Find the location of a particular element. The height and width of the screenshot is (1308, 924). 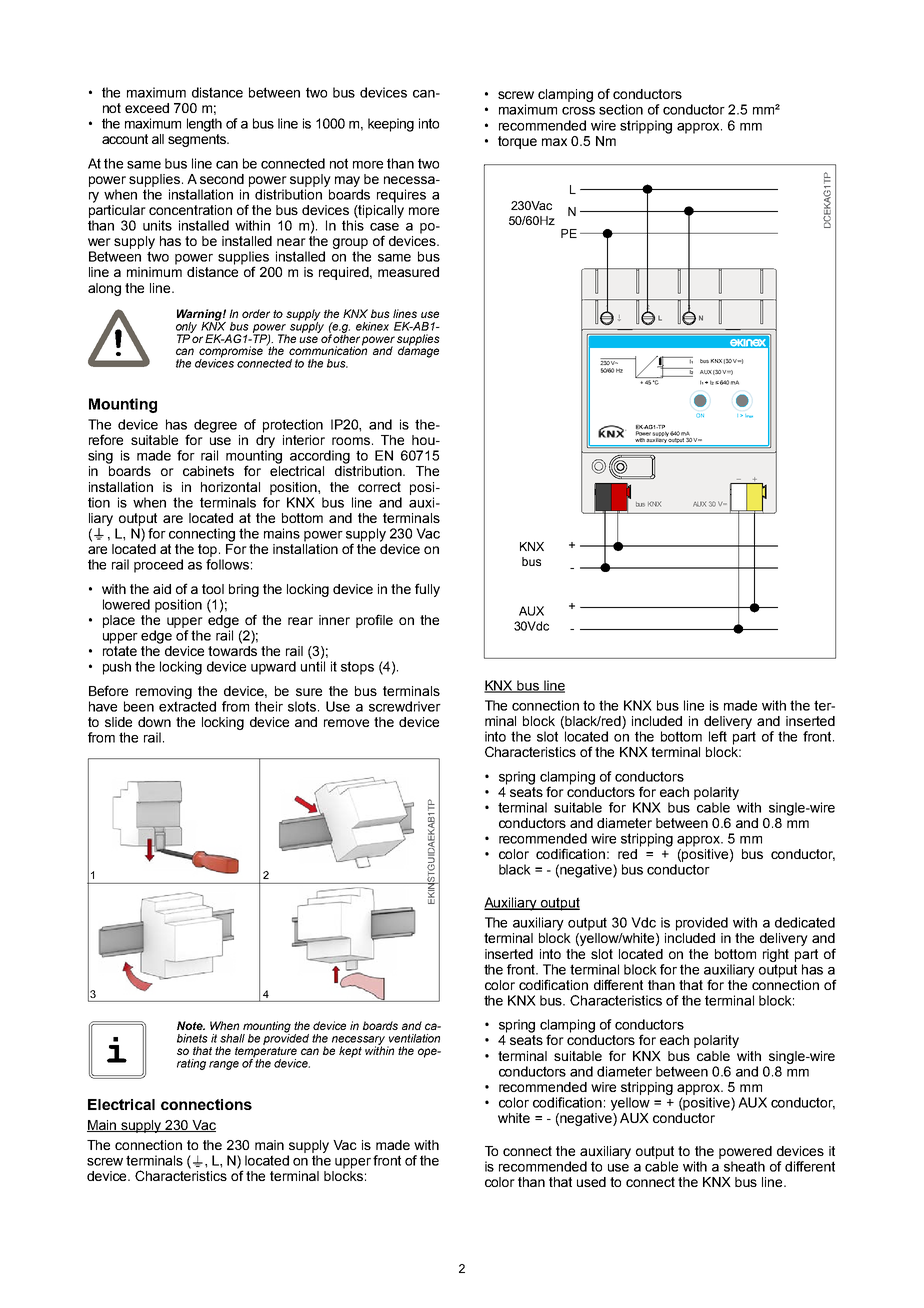

shall is located at coordinates (232, 1038).
